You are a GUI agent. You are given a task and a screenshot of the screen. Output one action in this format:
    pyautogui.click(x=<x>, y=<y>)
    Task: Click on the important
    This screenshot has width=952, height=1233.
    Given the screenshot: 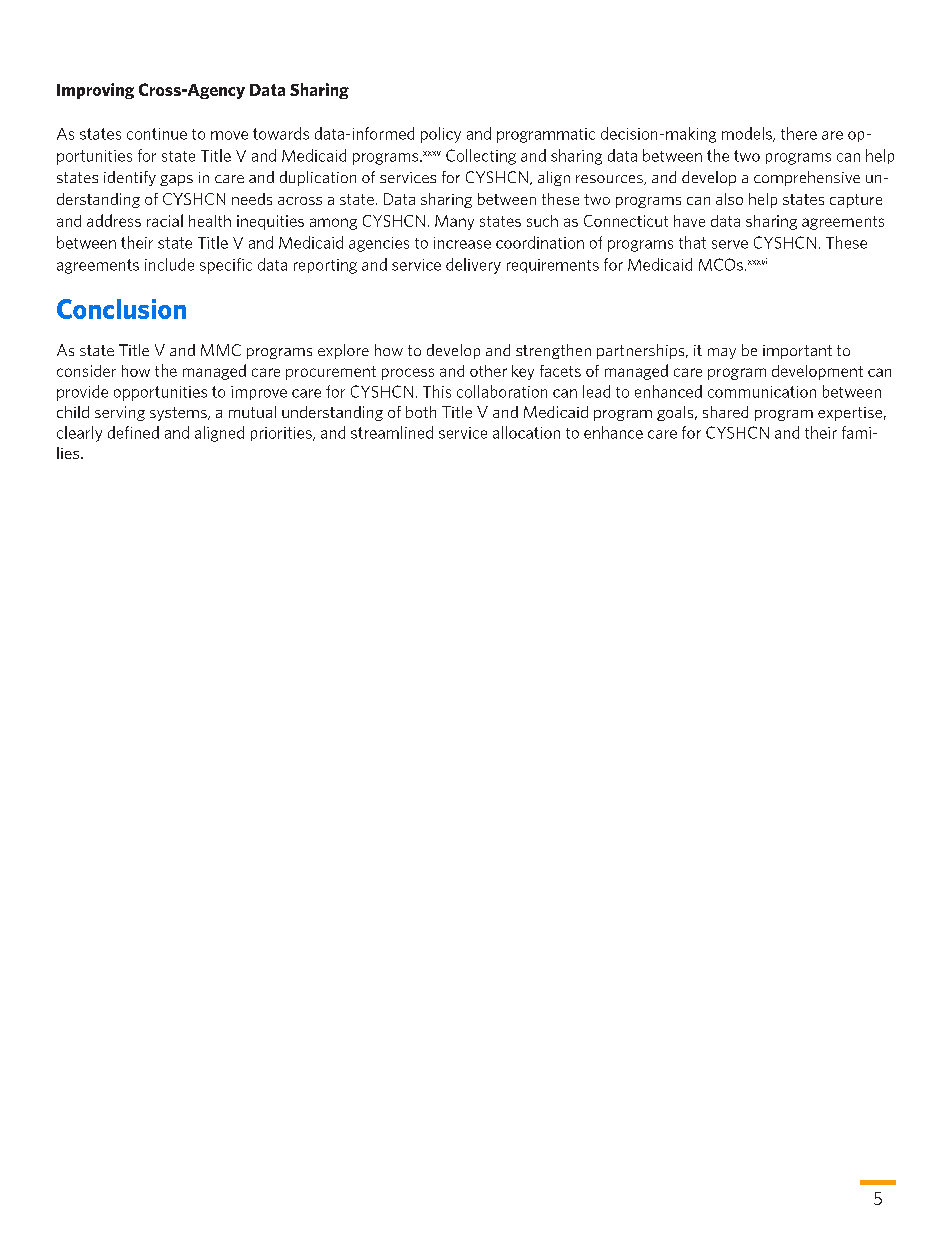 What is the action you would take?
    pyautogui.click(x=797, y=352)
